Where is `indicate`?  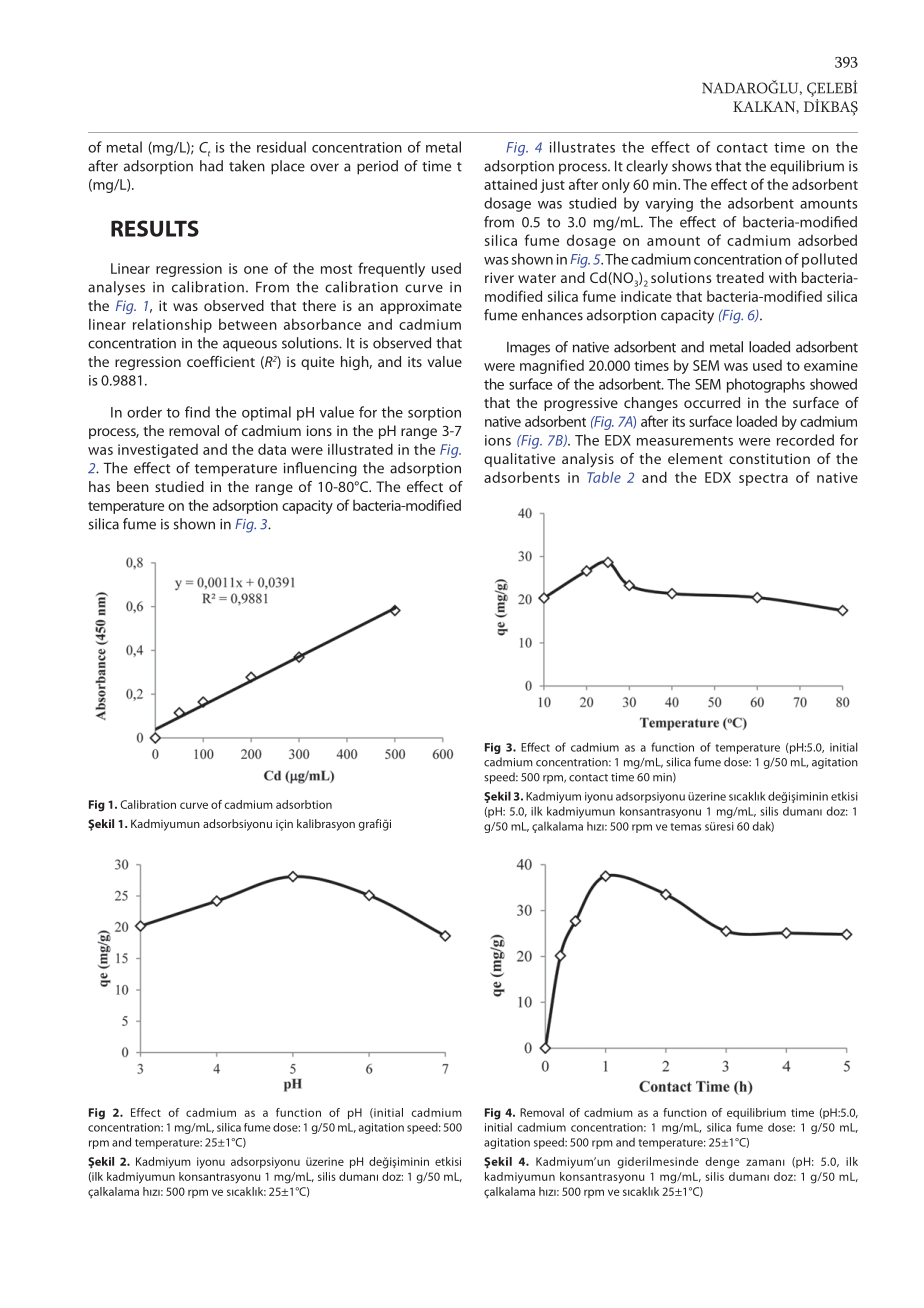 indicate is located at coordinates (646, 296).
